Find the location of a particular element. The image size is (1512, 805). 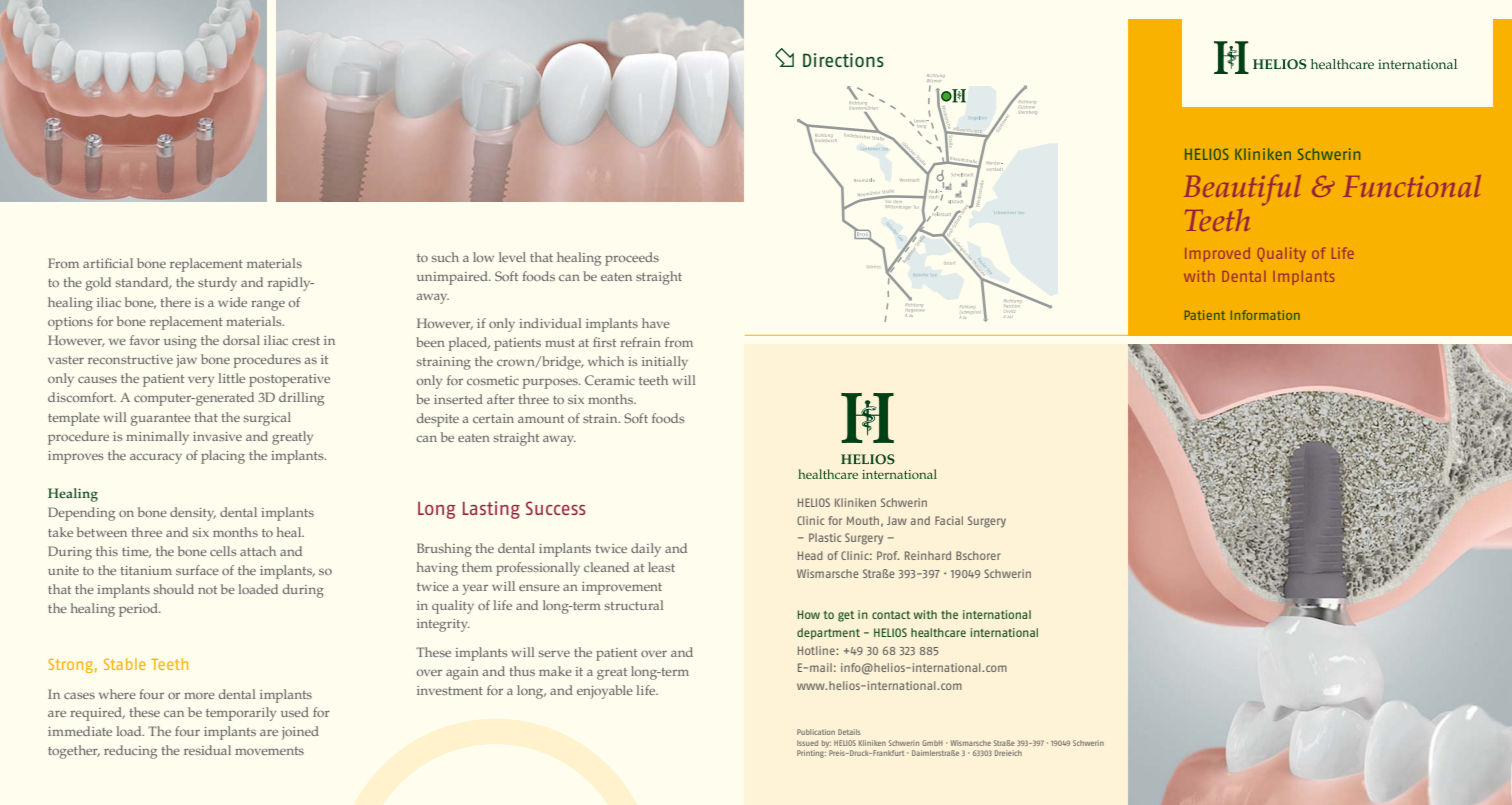

surgical is located at coordinates (267, 419).
